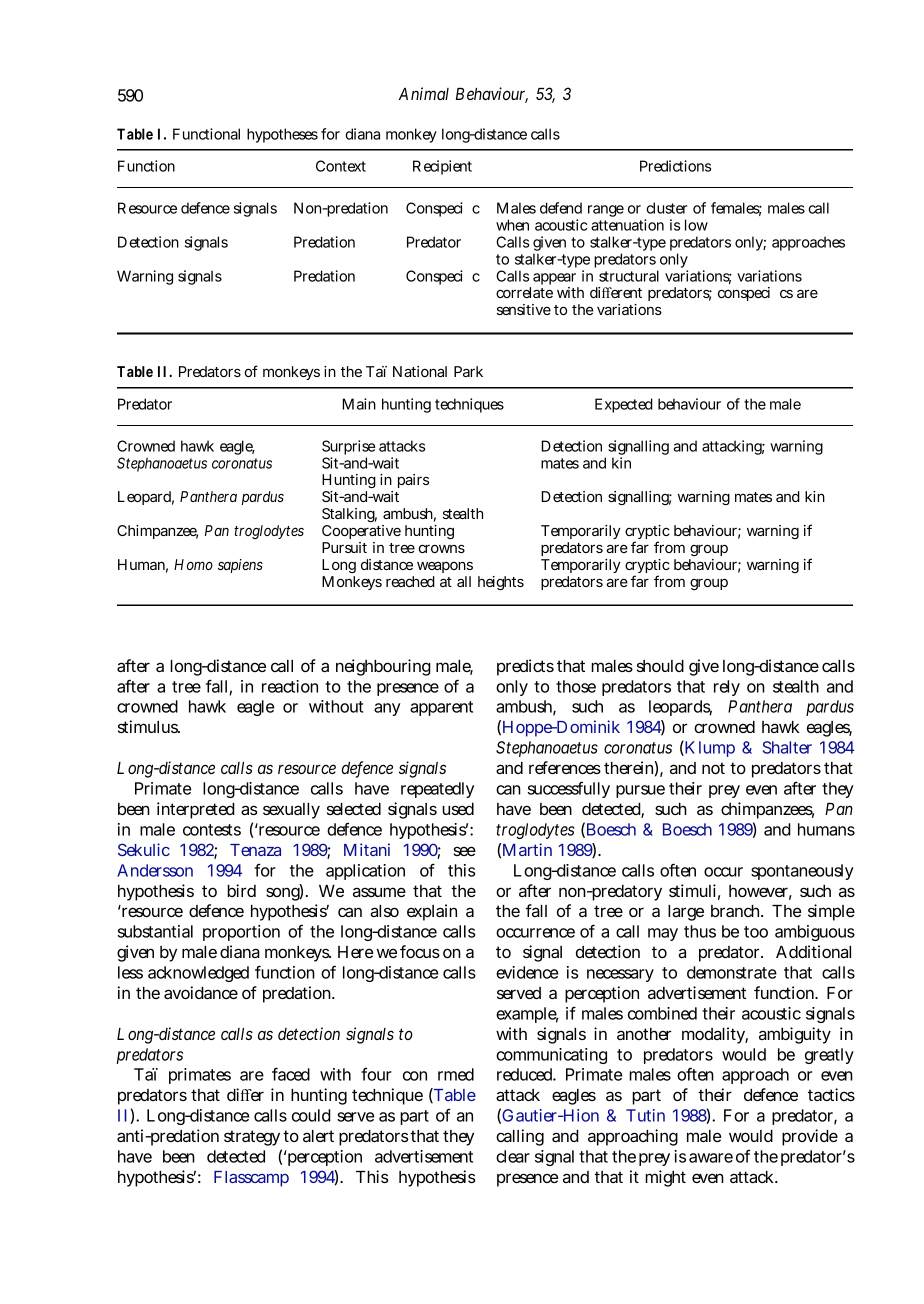 Image resolution: width=924 pixels, height=1304 pixels. What do you see at coordinates (193, 564) in the document?
I see `Homo` at bounding box center [193, 564].
